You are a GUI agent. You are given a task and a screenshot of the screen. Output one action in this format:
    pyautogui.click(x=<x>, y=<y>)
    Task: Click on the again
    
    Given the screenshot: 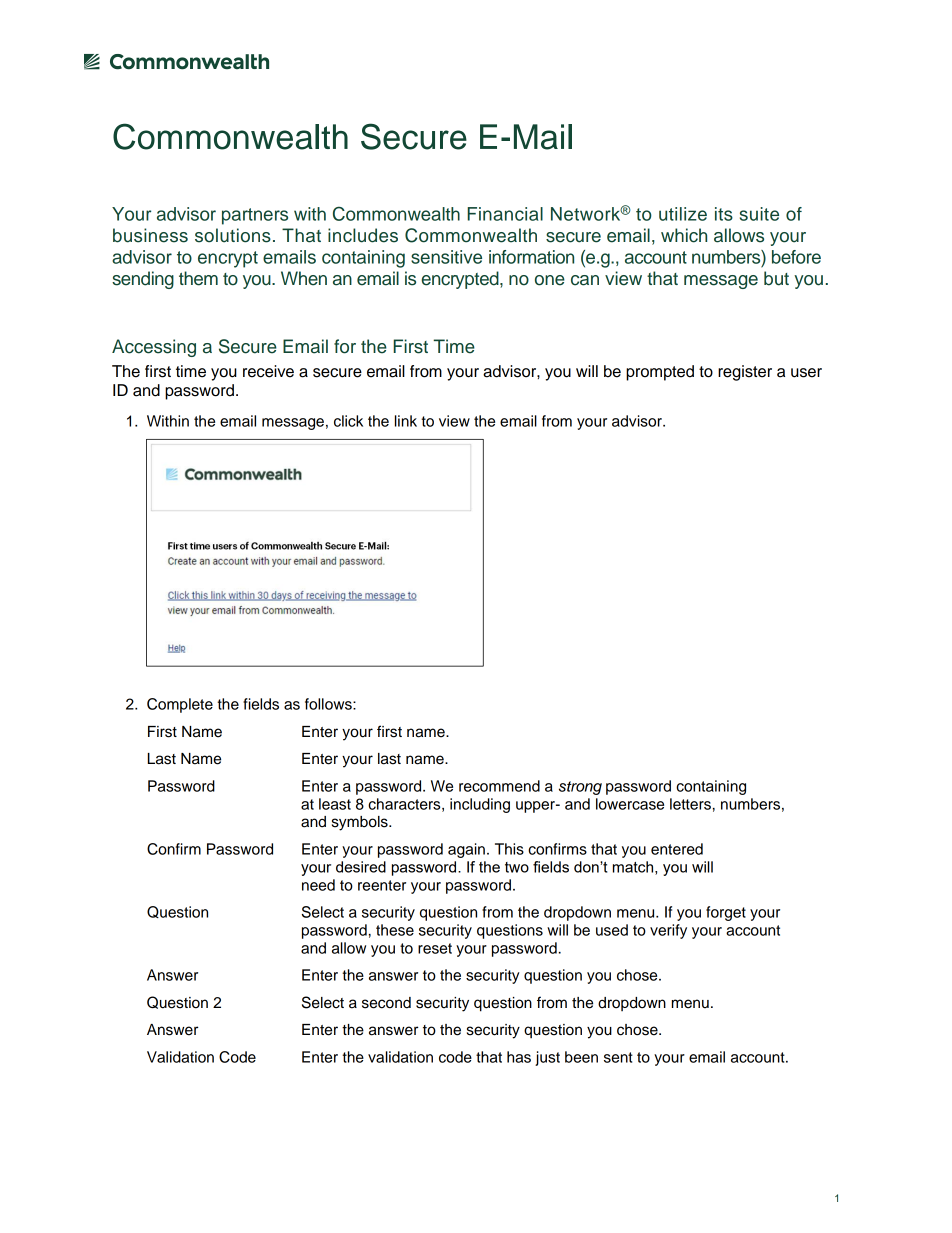 What is the action you would take?
    pyautogui.click(x=466, y=850)
